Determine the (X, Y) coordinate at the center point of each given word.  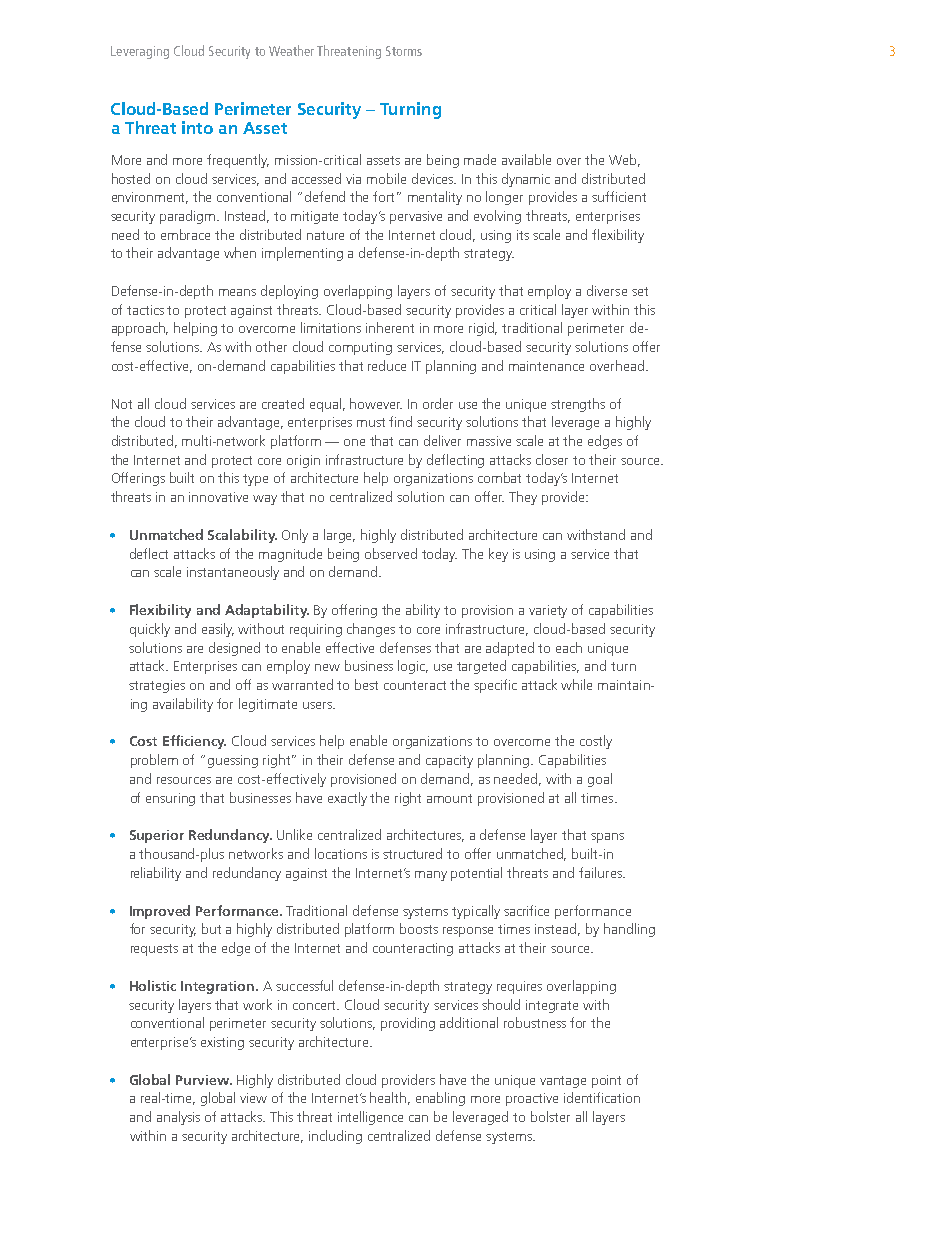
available (526, 159)
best (366, 684)
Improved (160, 912)
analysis (178, 1118)
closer (552, 459)
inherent (390, 327)
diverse (607, 290)
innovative (218, 497)
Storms (404, 51)
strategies (157, 686)
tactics (145, 310)
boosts (419, 928)
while (576, 684)
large (339, 536)
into (197, 127)
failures (601, 872)
